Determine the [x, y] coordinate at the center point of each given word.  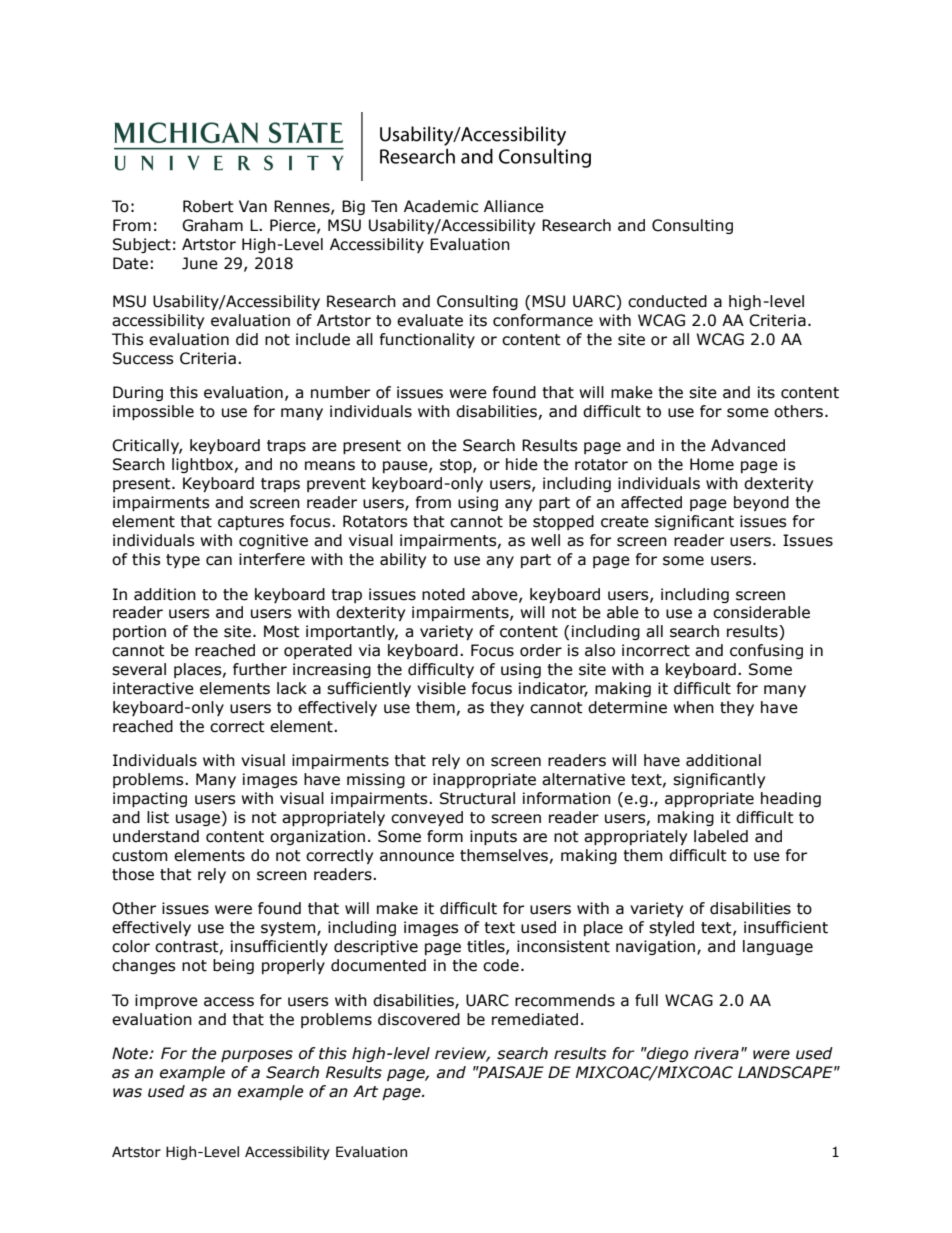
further [260, 669]
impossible [153, 412]
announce [417, 857]
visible [441, 688]
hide [522, 464]
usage [199, 819]
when [693, 707]
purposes [257, 1056]
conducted [667, 301]
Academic [441, 206]
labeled [721, 836]
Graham [212, 225]
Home [712, 464]
